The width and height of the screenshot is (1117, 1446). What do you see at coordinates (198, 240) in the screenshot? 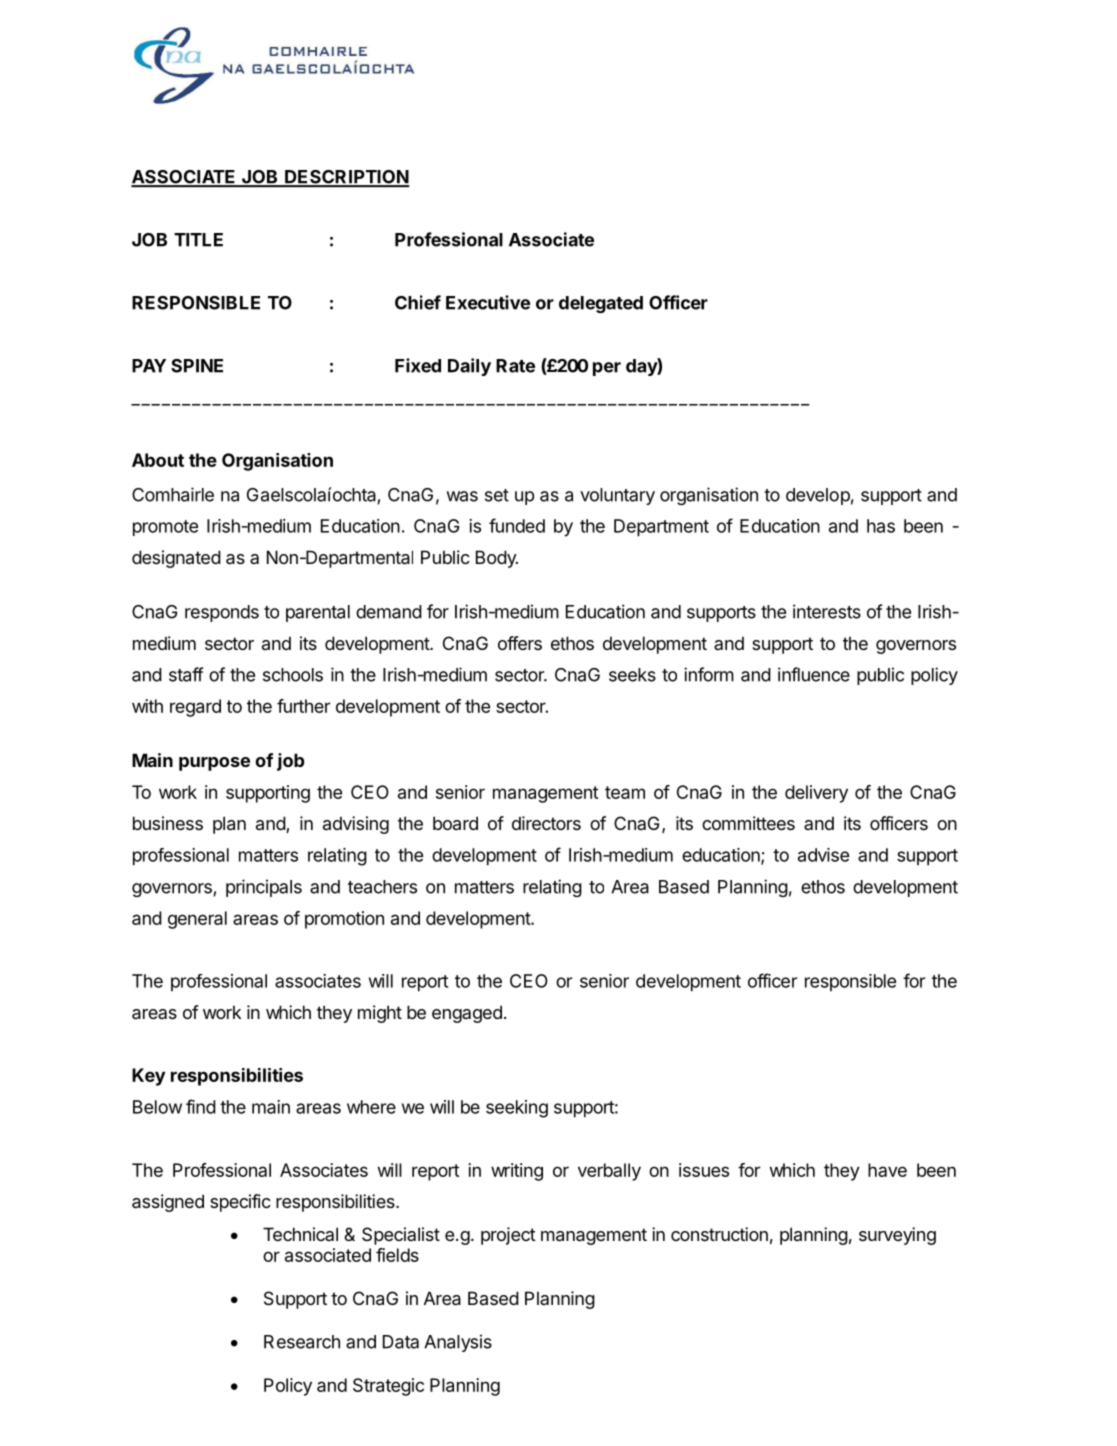
I see `TITLE` at bounding box center [198, 240].
